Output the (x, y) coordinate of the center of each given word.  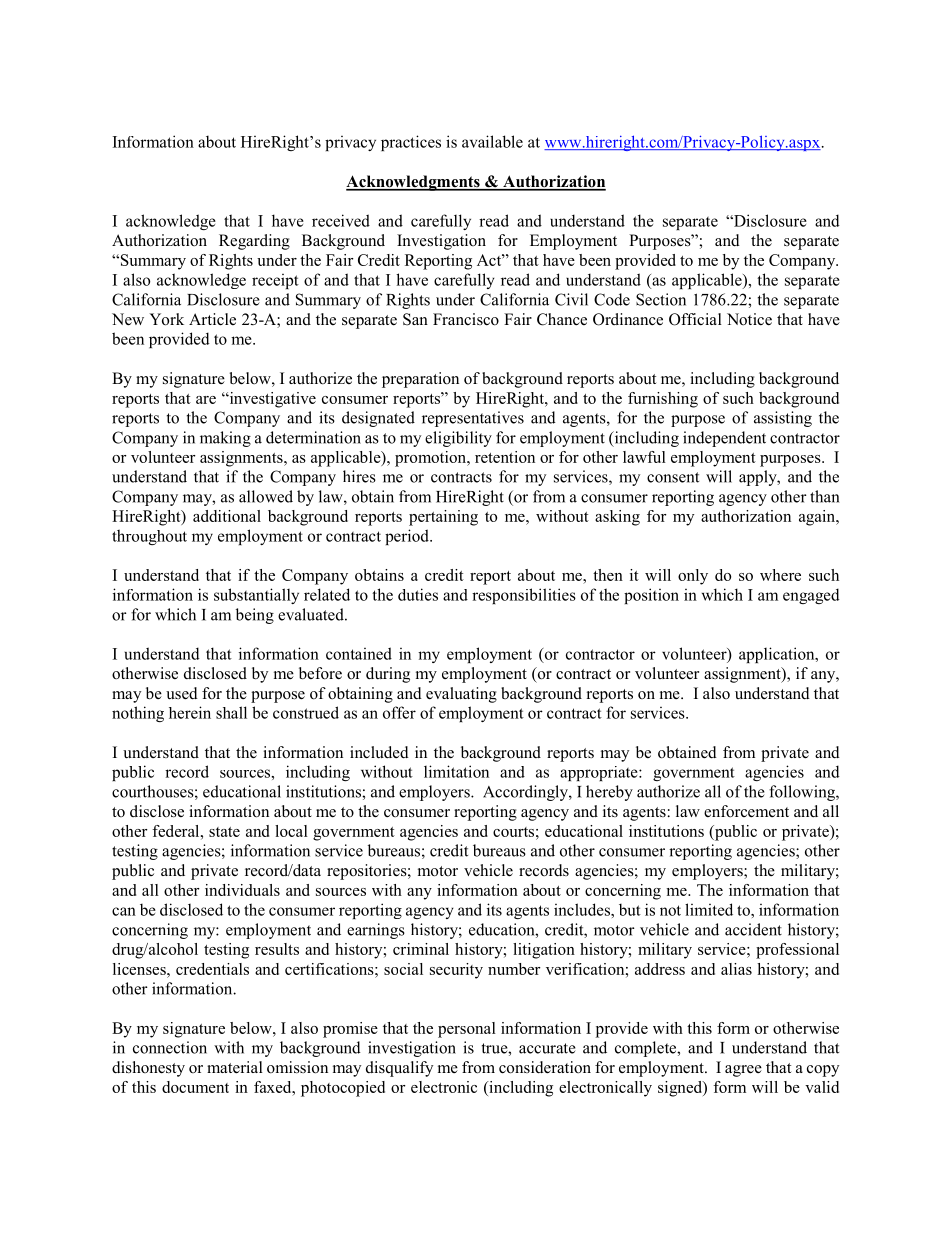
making (225, 439)
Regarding (254, 242)
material (235, 1067)
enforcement (746, 811)
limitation (456, 771)
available (492, 141)
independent (724, 439)
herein (190, 712)
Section (661, 299)
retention (505, 457)
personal (467, 1030)
